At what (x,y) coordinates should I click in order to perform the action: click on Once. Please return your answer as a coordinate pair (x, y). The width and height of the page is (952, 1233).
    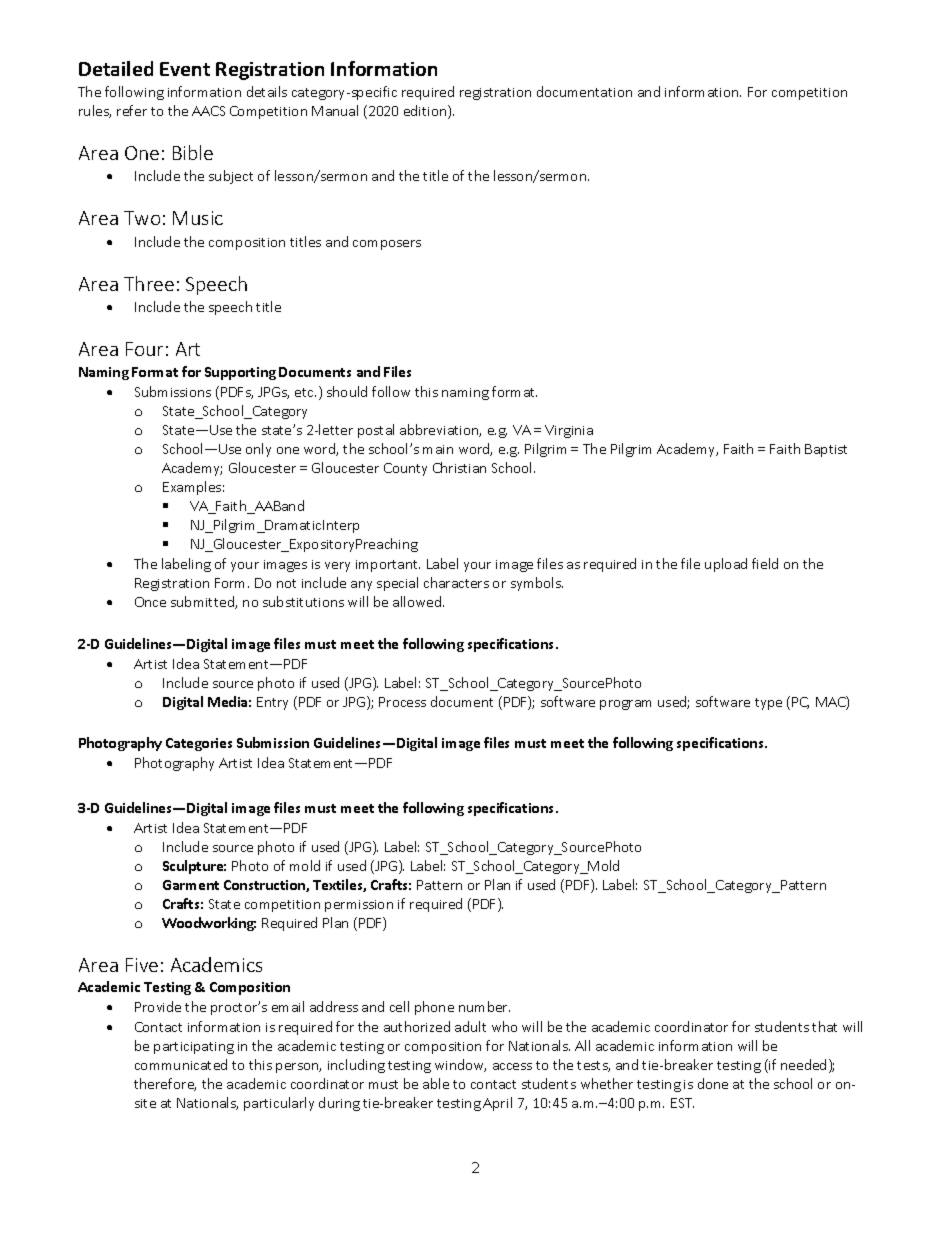
    Looking at the image, I should click on (150, 602).
